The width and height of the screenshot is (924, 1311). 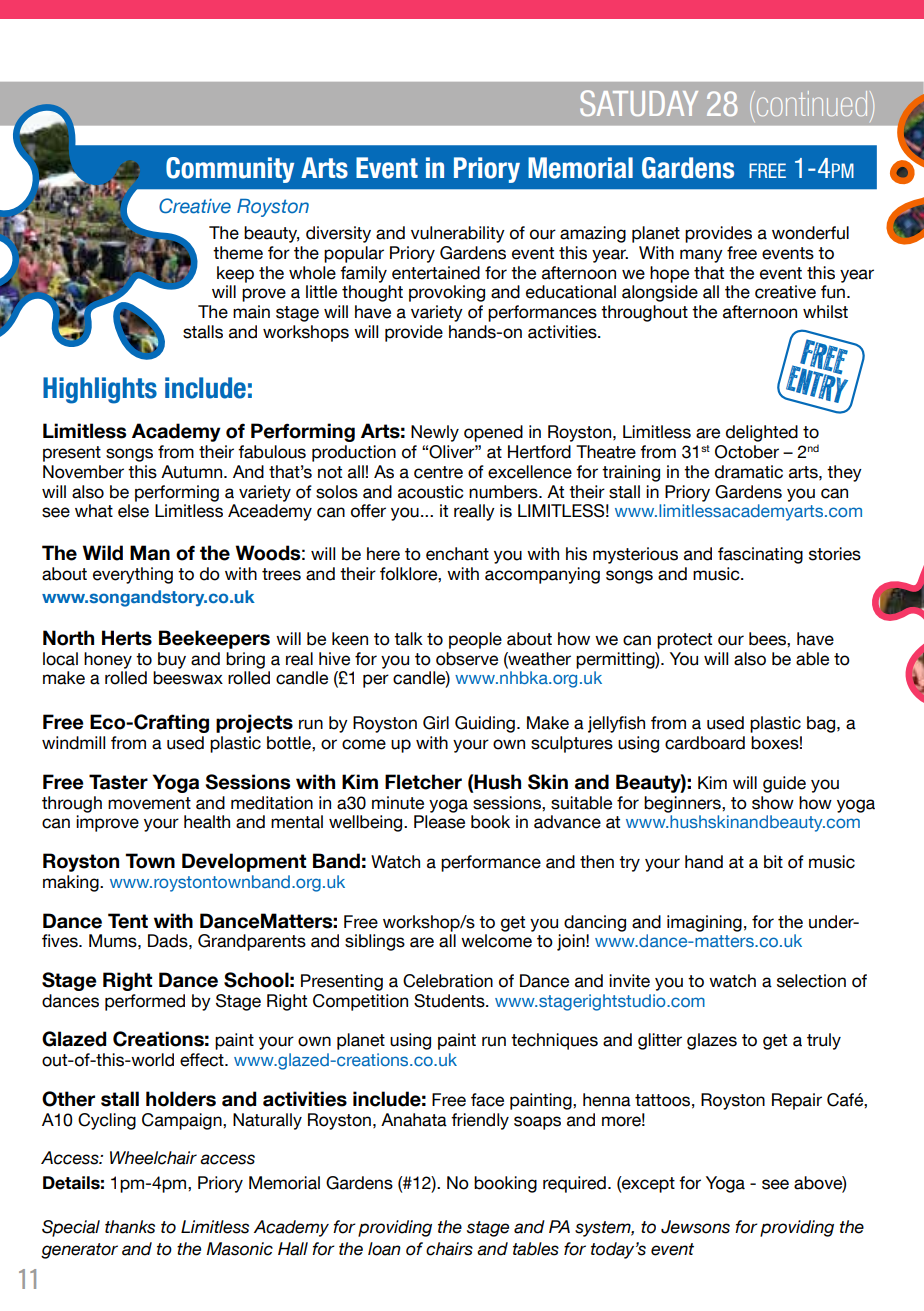 I want to click on buy, so click(x=172, y=660).
